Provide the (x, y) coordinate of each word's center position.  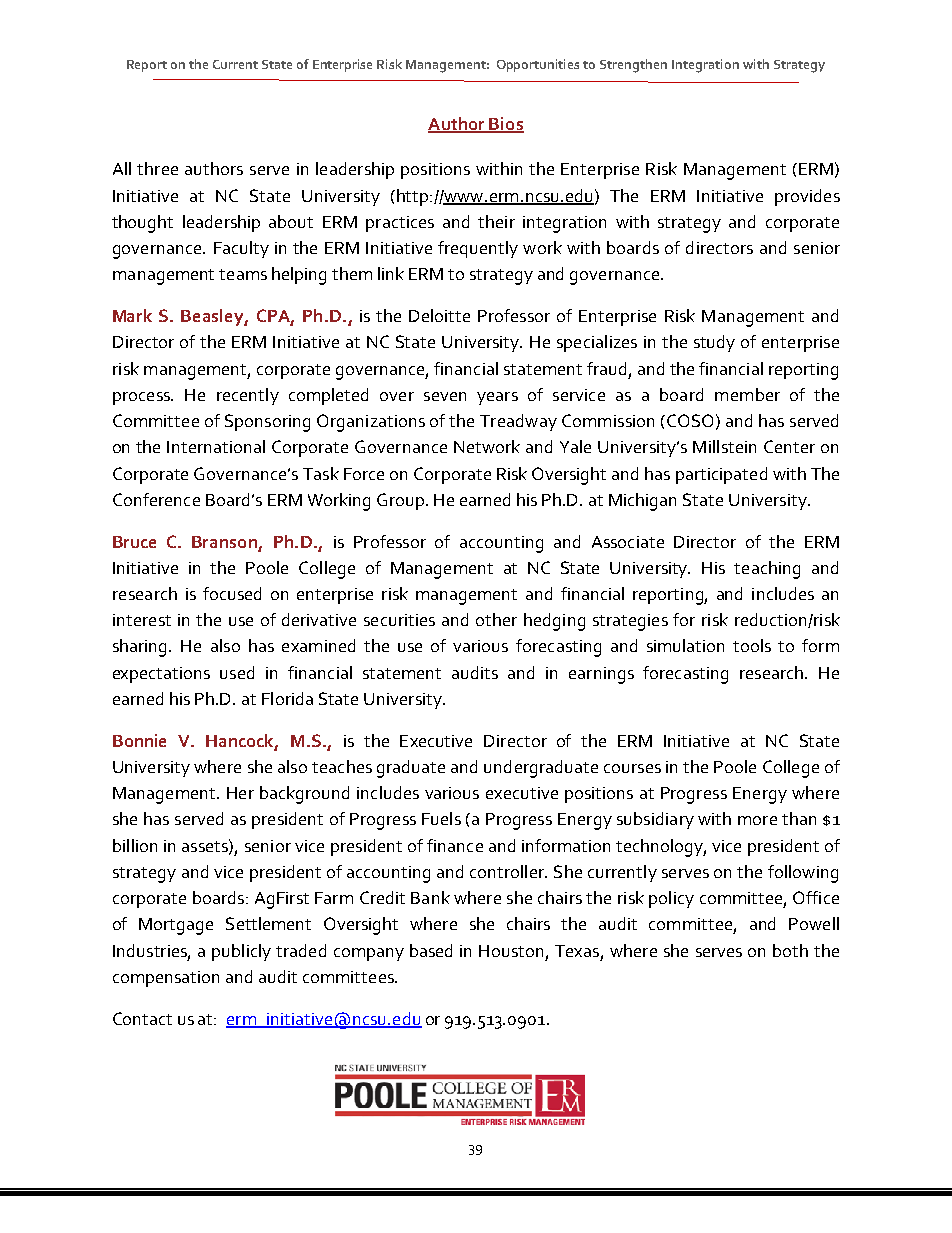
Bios (506, 125)
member (747, 394)
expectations (161, 675)
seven (445, 396)
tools (752, 645)
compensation (166, 979)
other (496, 619)
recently (248, 396)
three (157, 168)
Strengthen (633, 66)
